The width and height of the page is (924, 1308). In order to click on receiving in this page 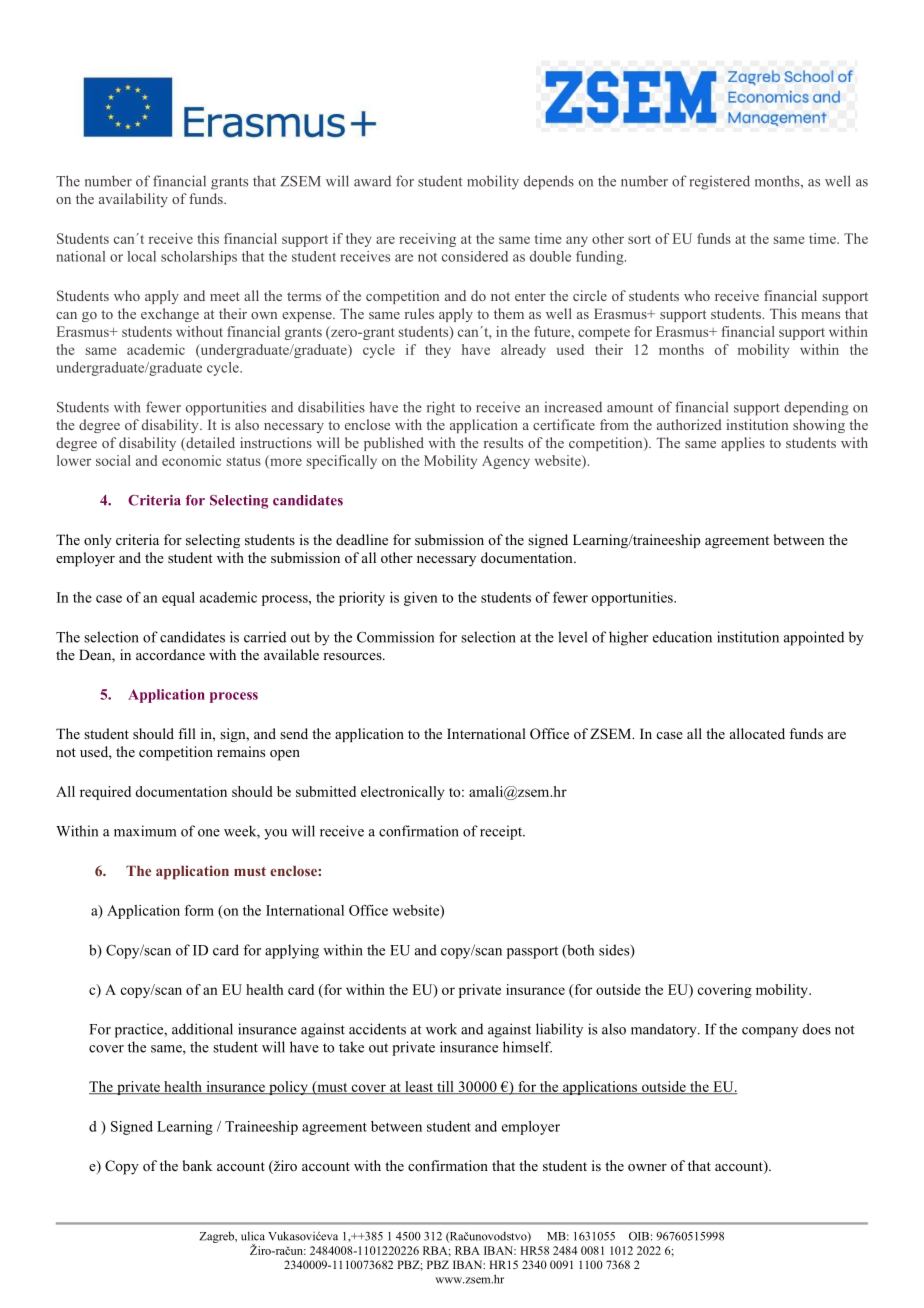, I will do `click(427, 240)`.
